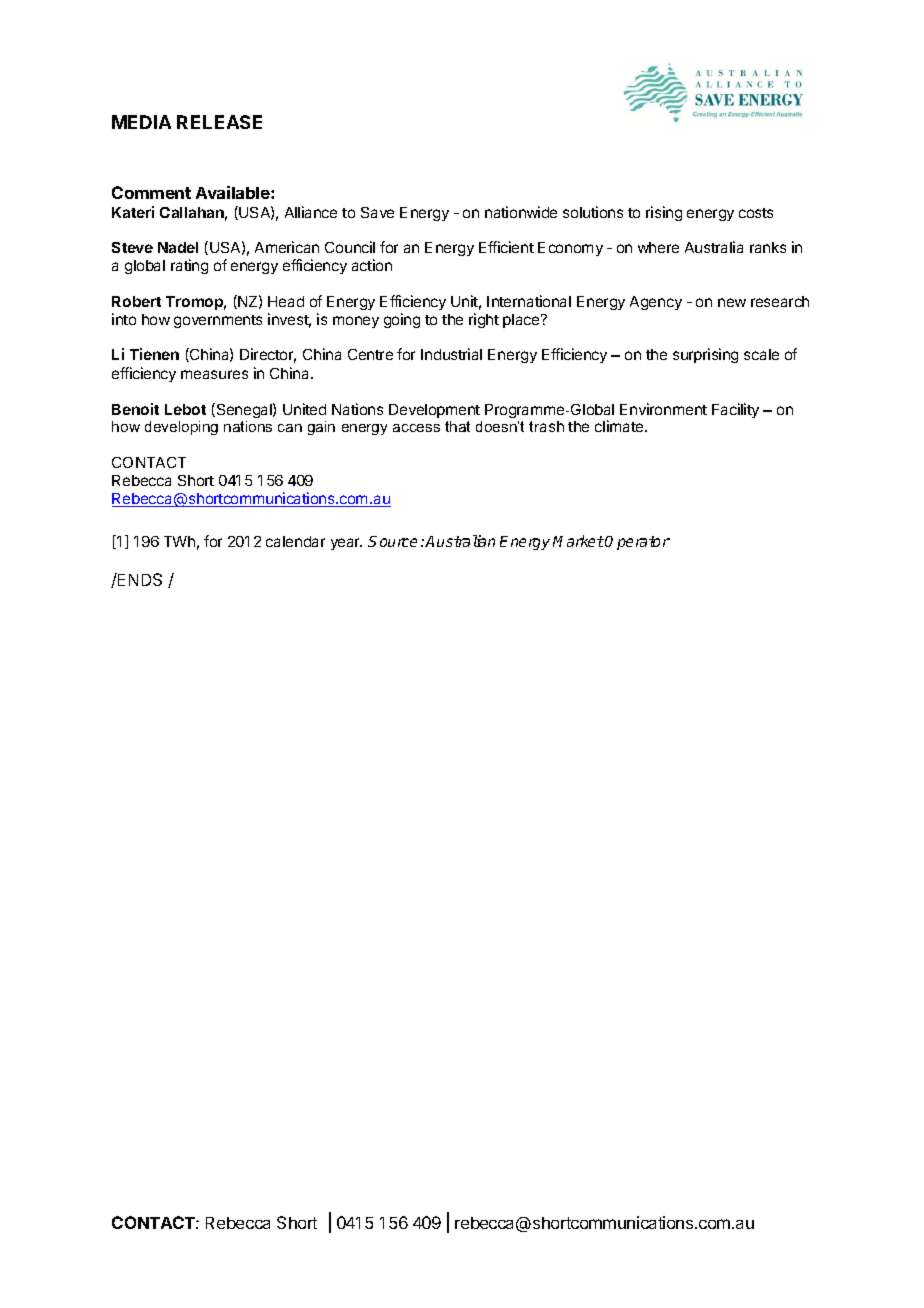 This page has width=924, height=1308. I want to click on Facility, so click(735, 410).
